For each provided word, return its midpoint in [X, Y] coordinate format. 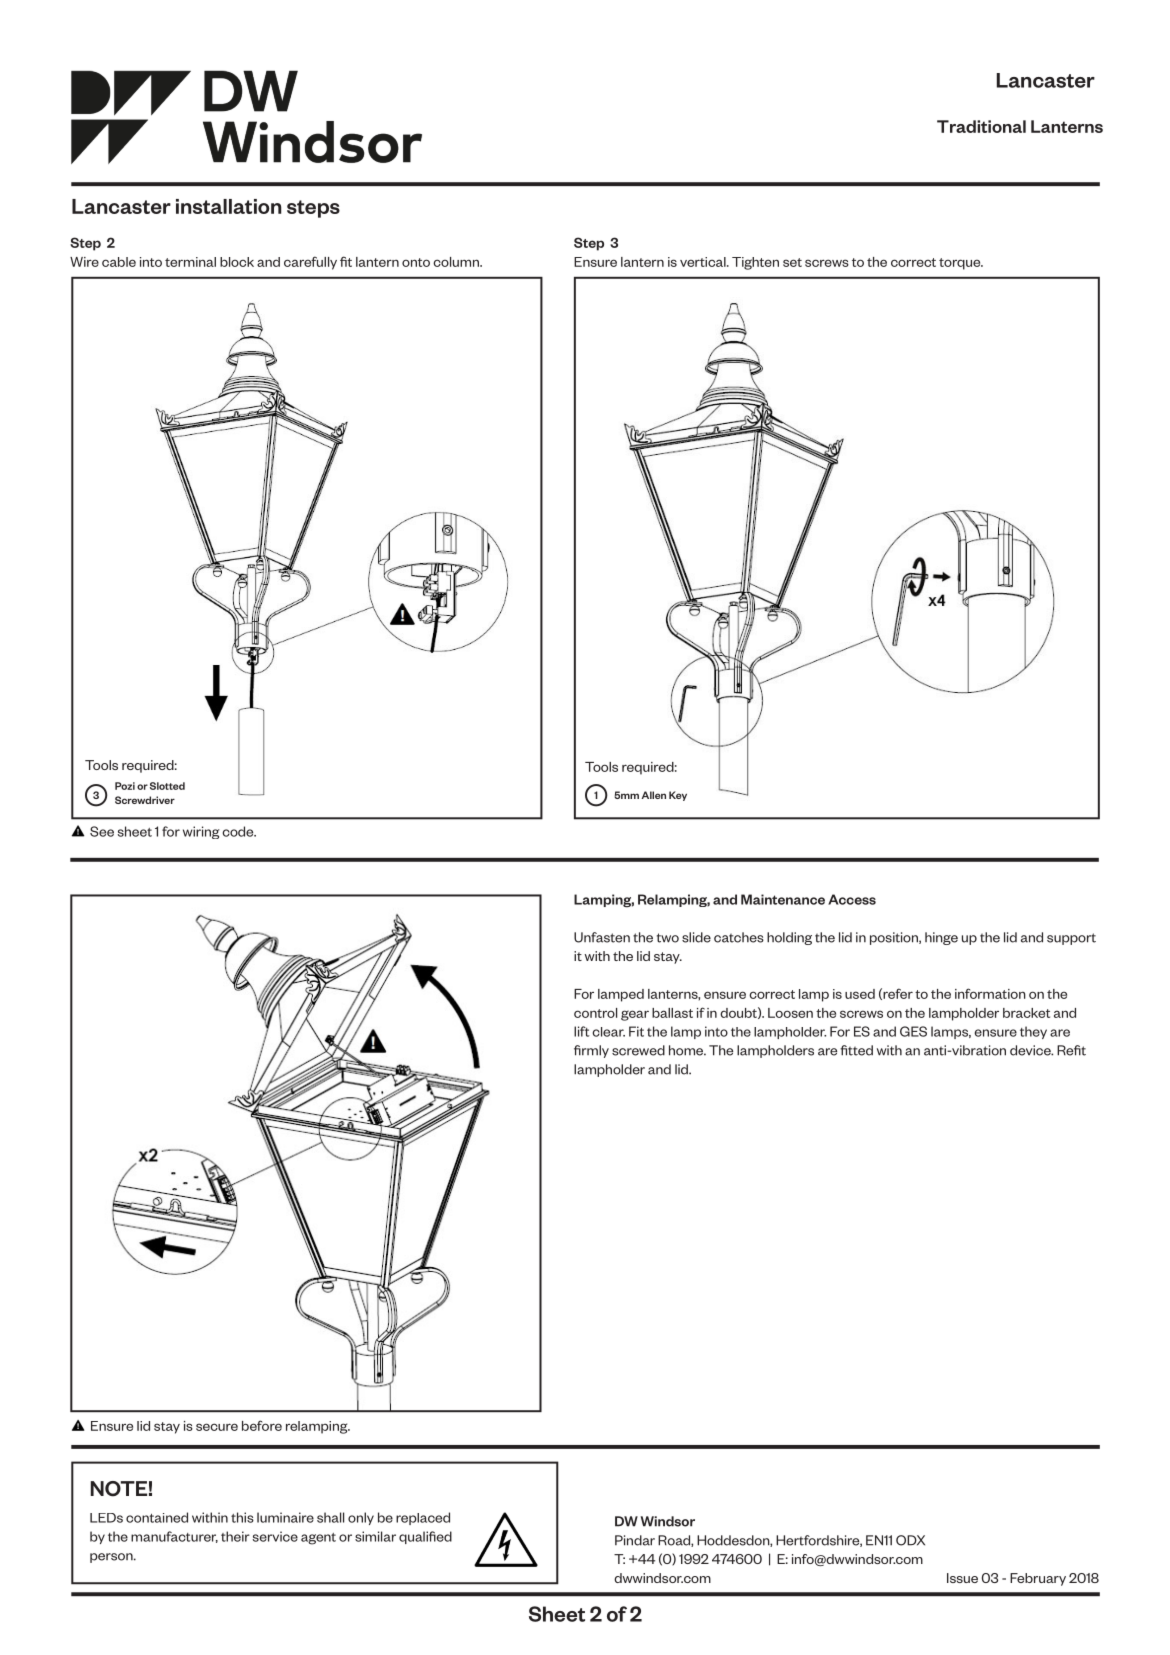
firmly [591, 1051]
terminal [190, 262]
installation [228, 206]
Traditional [981, 126]
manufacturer [174, 1537]
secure [217, 1427]
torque [961, 264]
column [457, 262]
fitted [856, 1050]
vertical [704, 262]
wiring [201, 832]
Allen [653, 795]
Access [852, 899]
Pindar [635, 1540]
